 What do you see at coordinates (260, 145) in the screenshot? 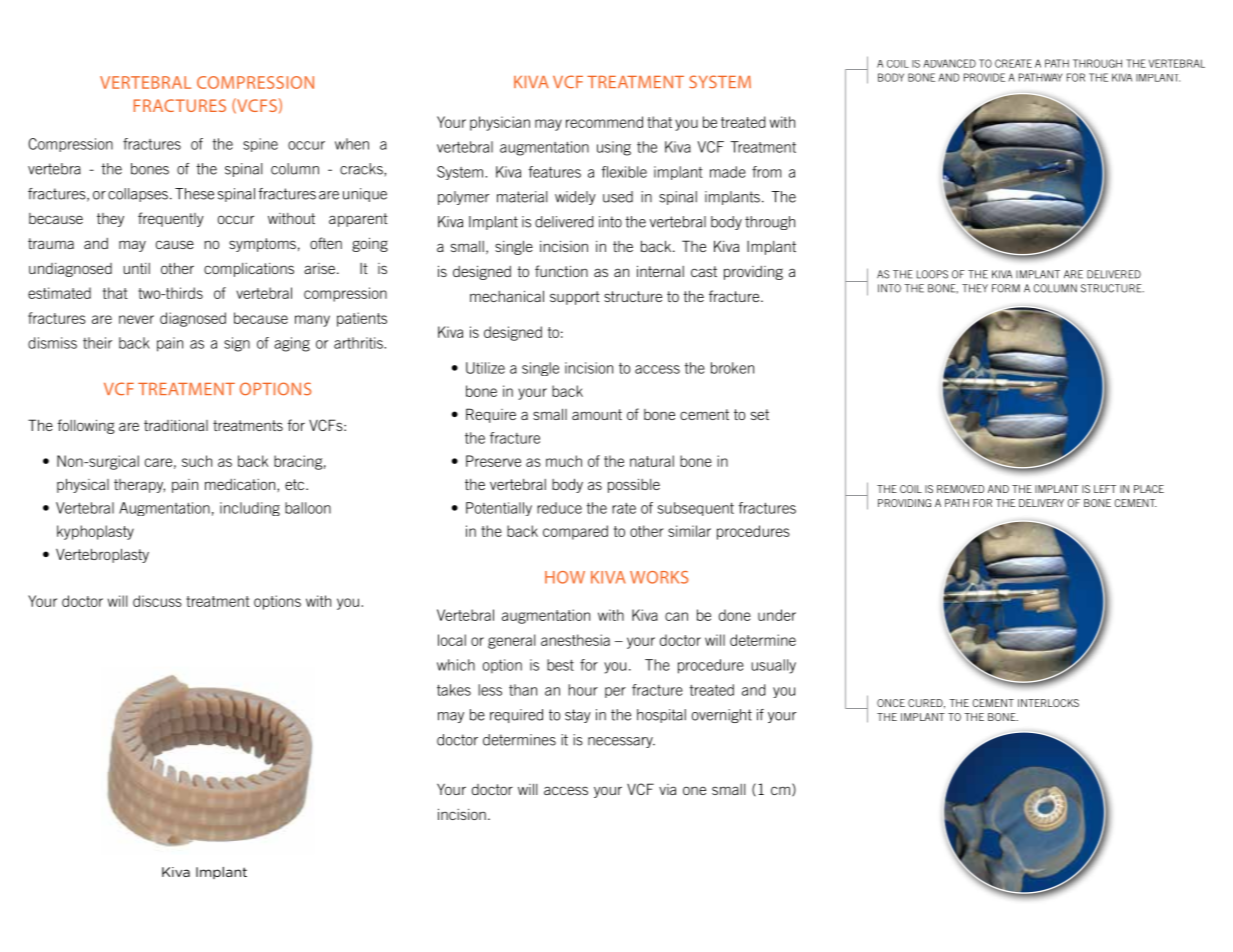
I see `spine` at bounding box center [260, 145].
